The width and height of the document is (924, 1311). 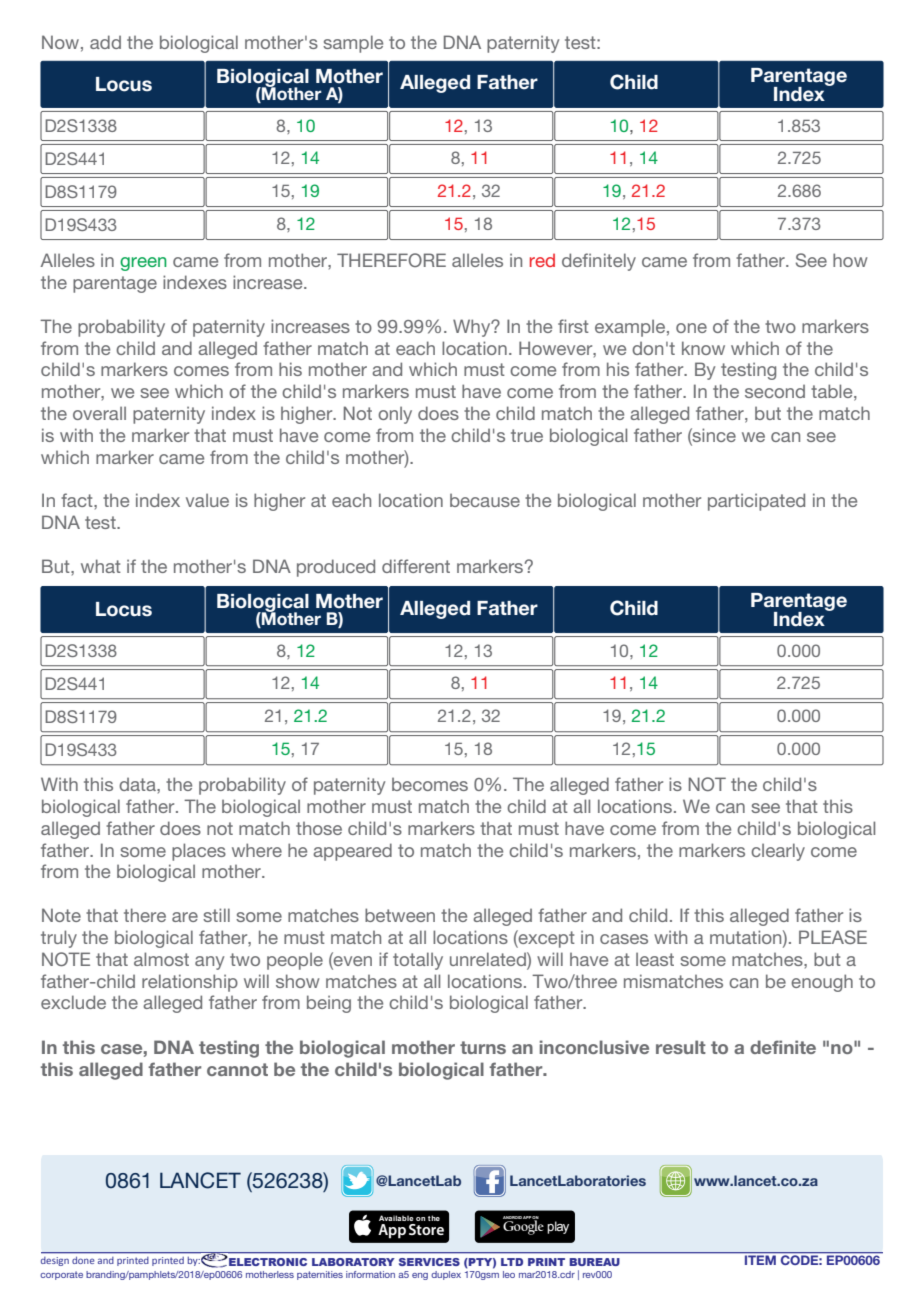 I want to click on between, so click(x=400, y=915).
